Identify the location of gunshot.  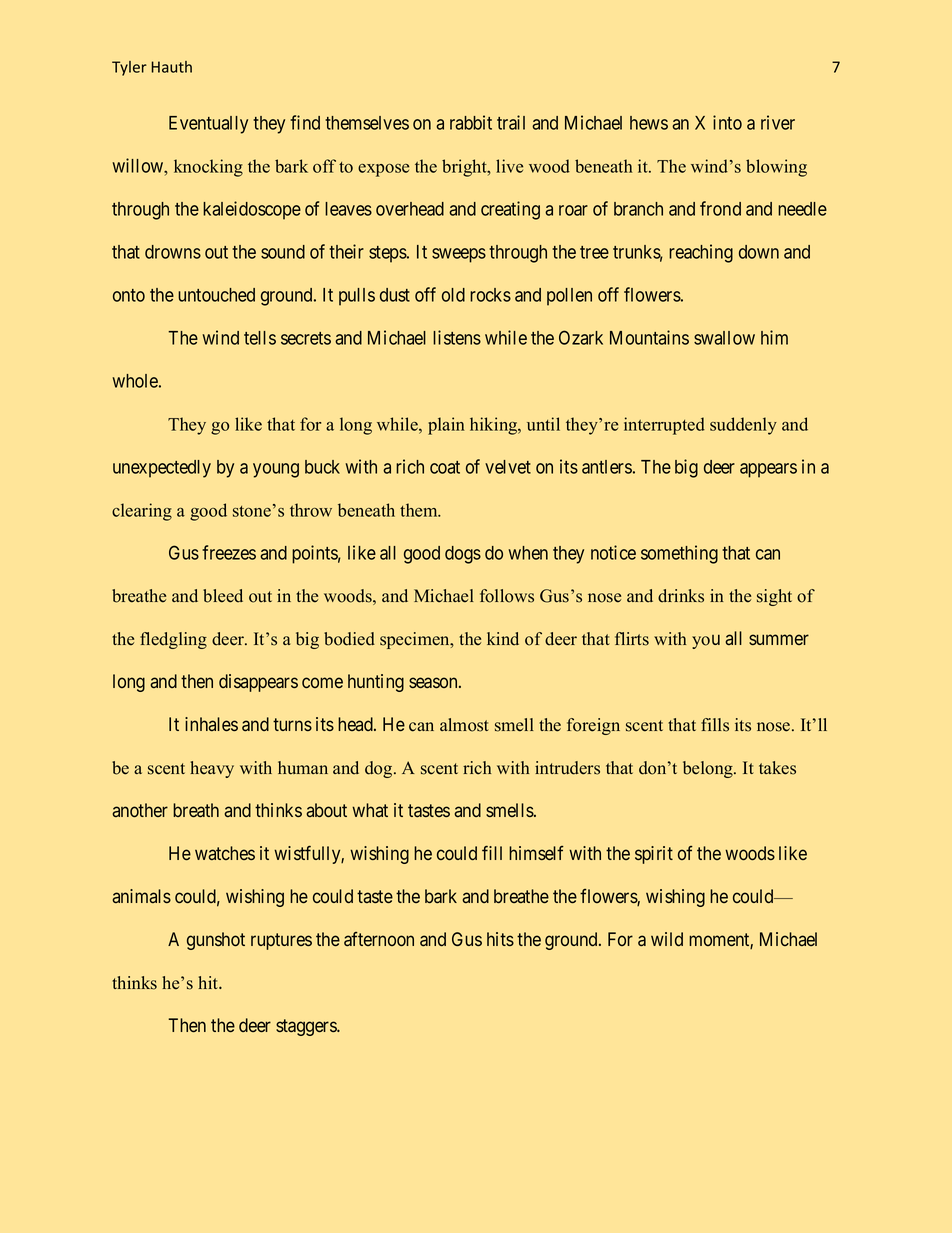
(216, 941).
